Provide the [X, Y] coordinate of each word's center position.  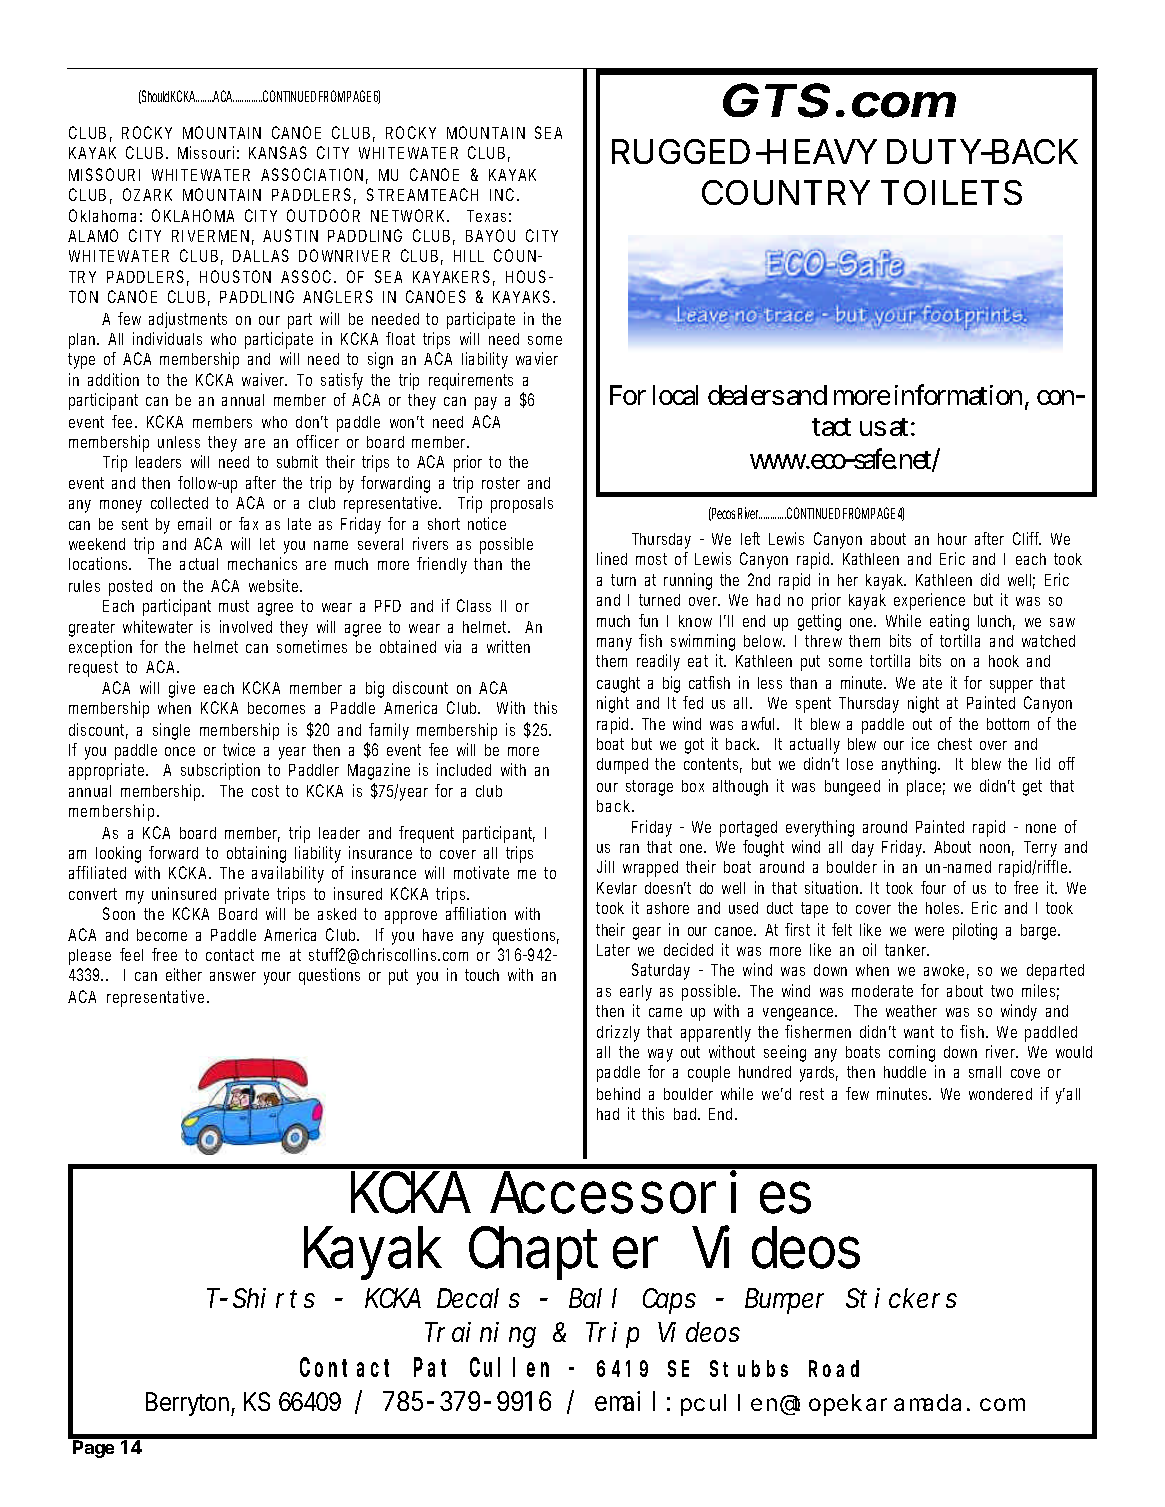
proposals [522, 505]
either [184, 974]
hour [952, 539]
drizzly [618, 1033]
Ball [593, 1298]
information [960, 396]
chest [955, 744]
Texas [486, 216]
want [919, 1032]
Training [480, 1335]
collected [179, 503]
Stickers [901, 1298]
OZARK [147, 194]
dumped [622, 766]
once [180, 751]
